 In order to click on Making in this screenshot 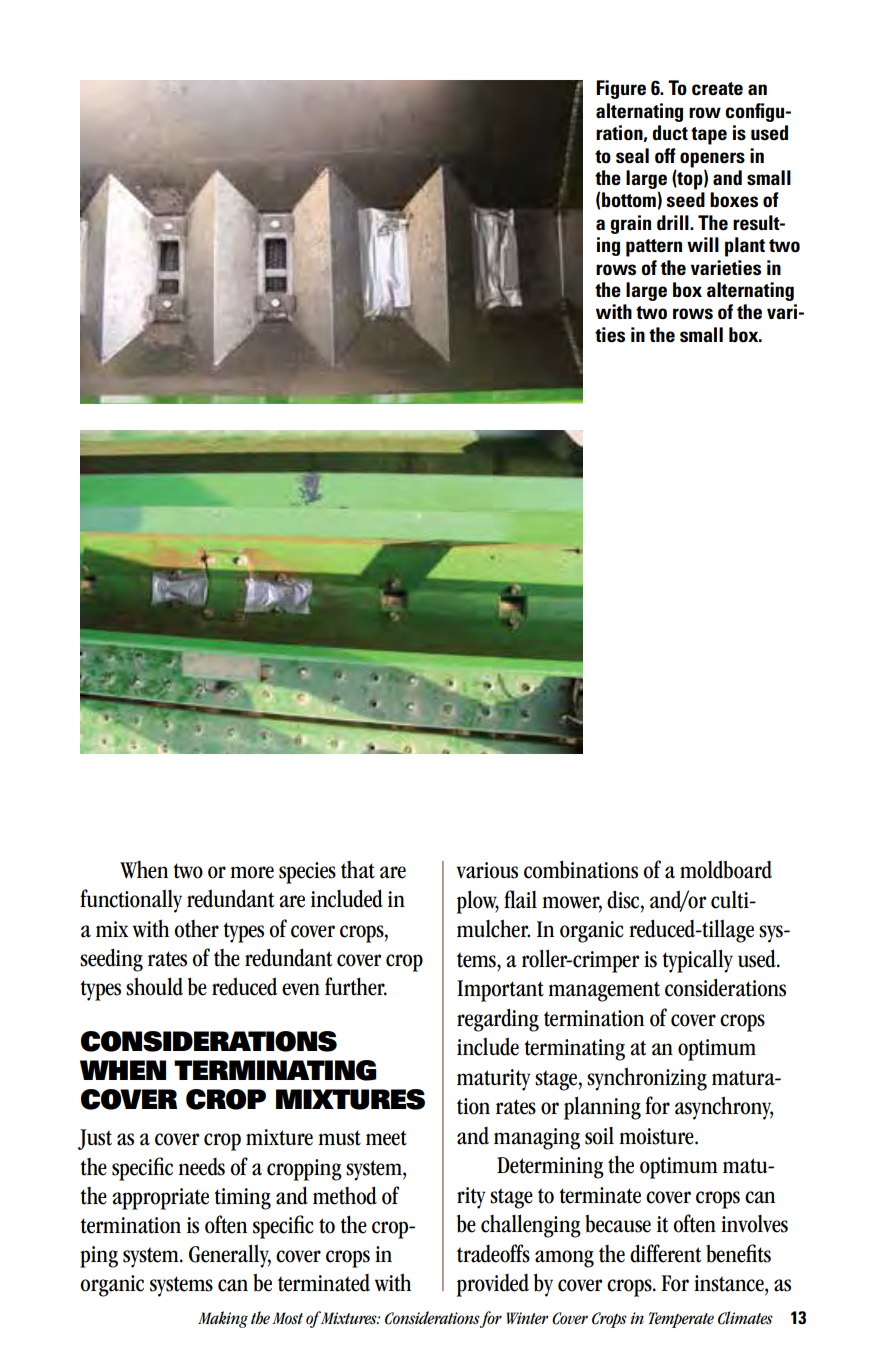, I will do `click(223, 1319)`.
